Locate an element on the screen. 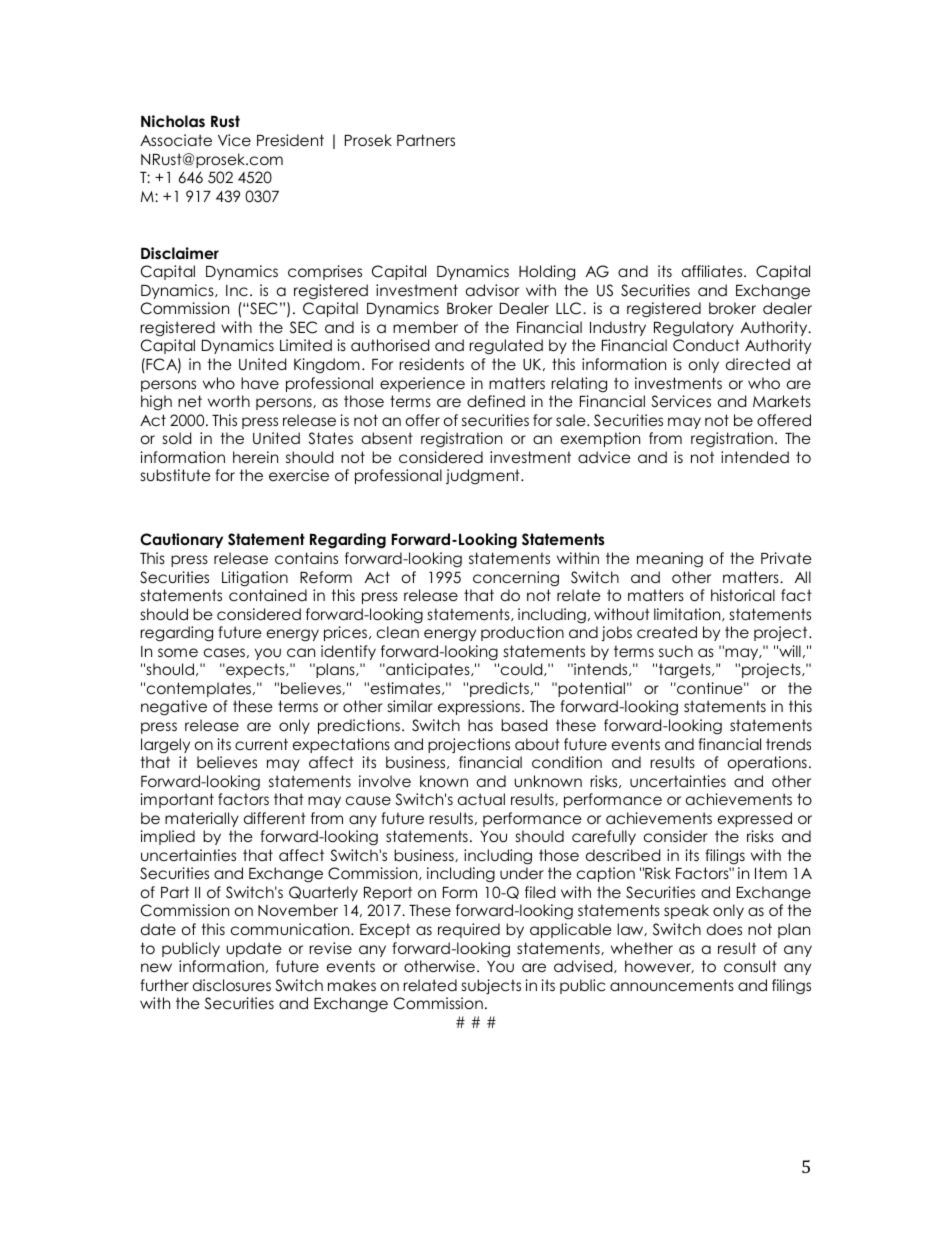  affiliates is located at coordinates (713, 271).
